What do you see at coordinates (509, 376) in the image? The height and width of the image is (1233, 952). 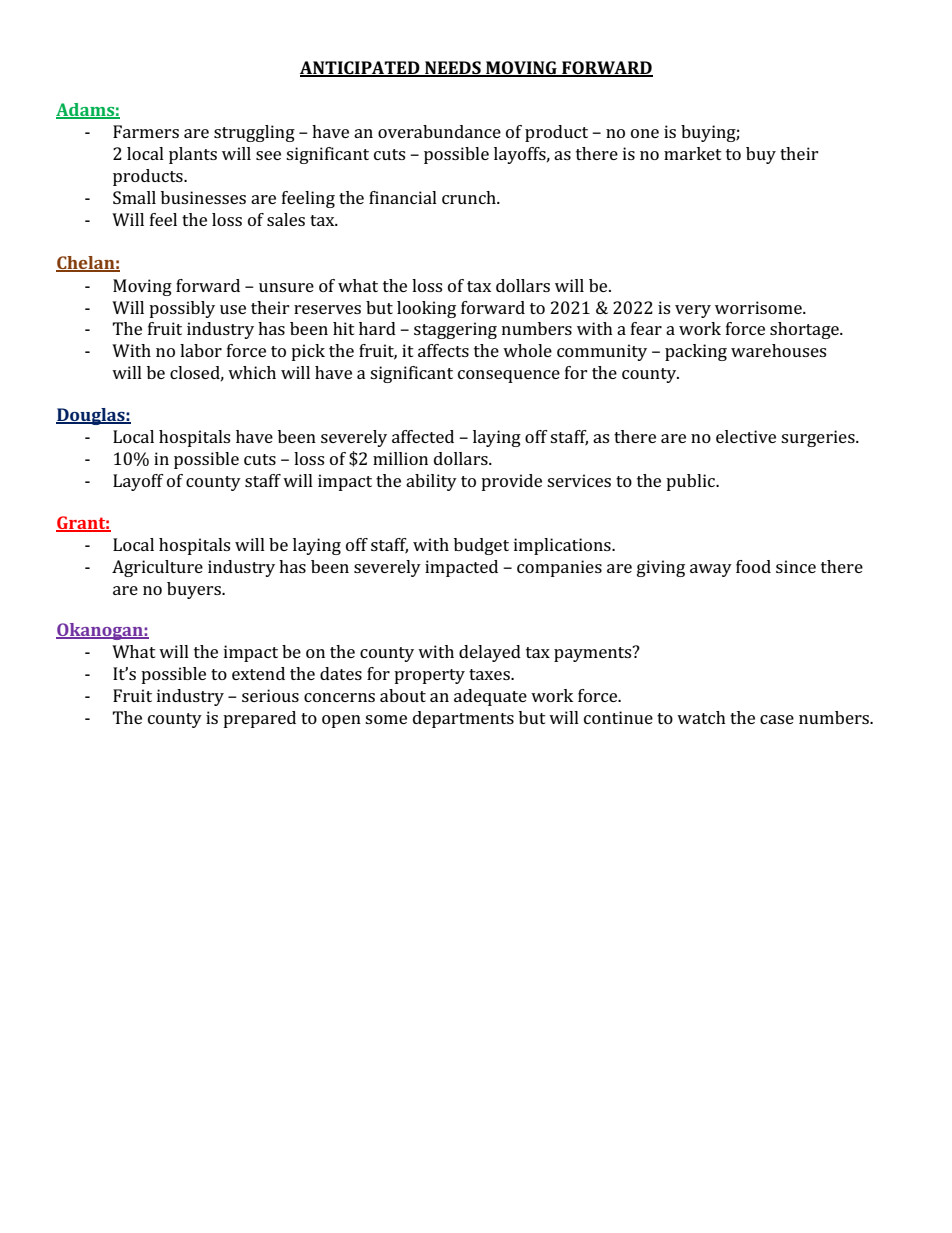 I see `consequence` at bounding box center [509, 376].
